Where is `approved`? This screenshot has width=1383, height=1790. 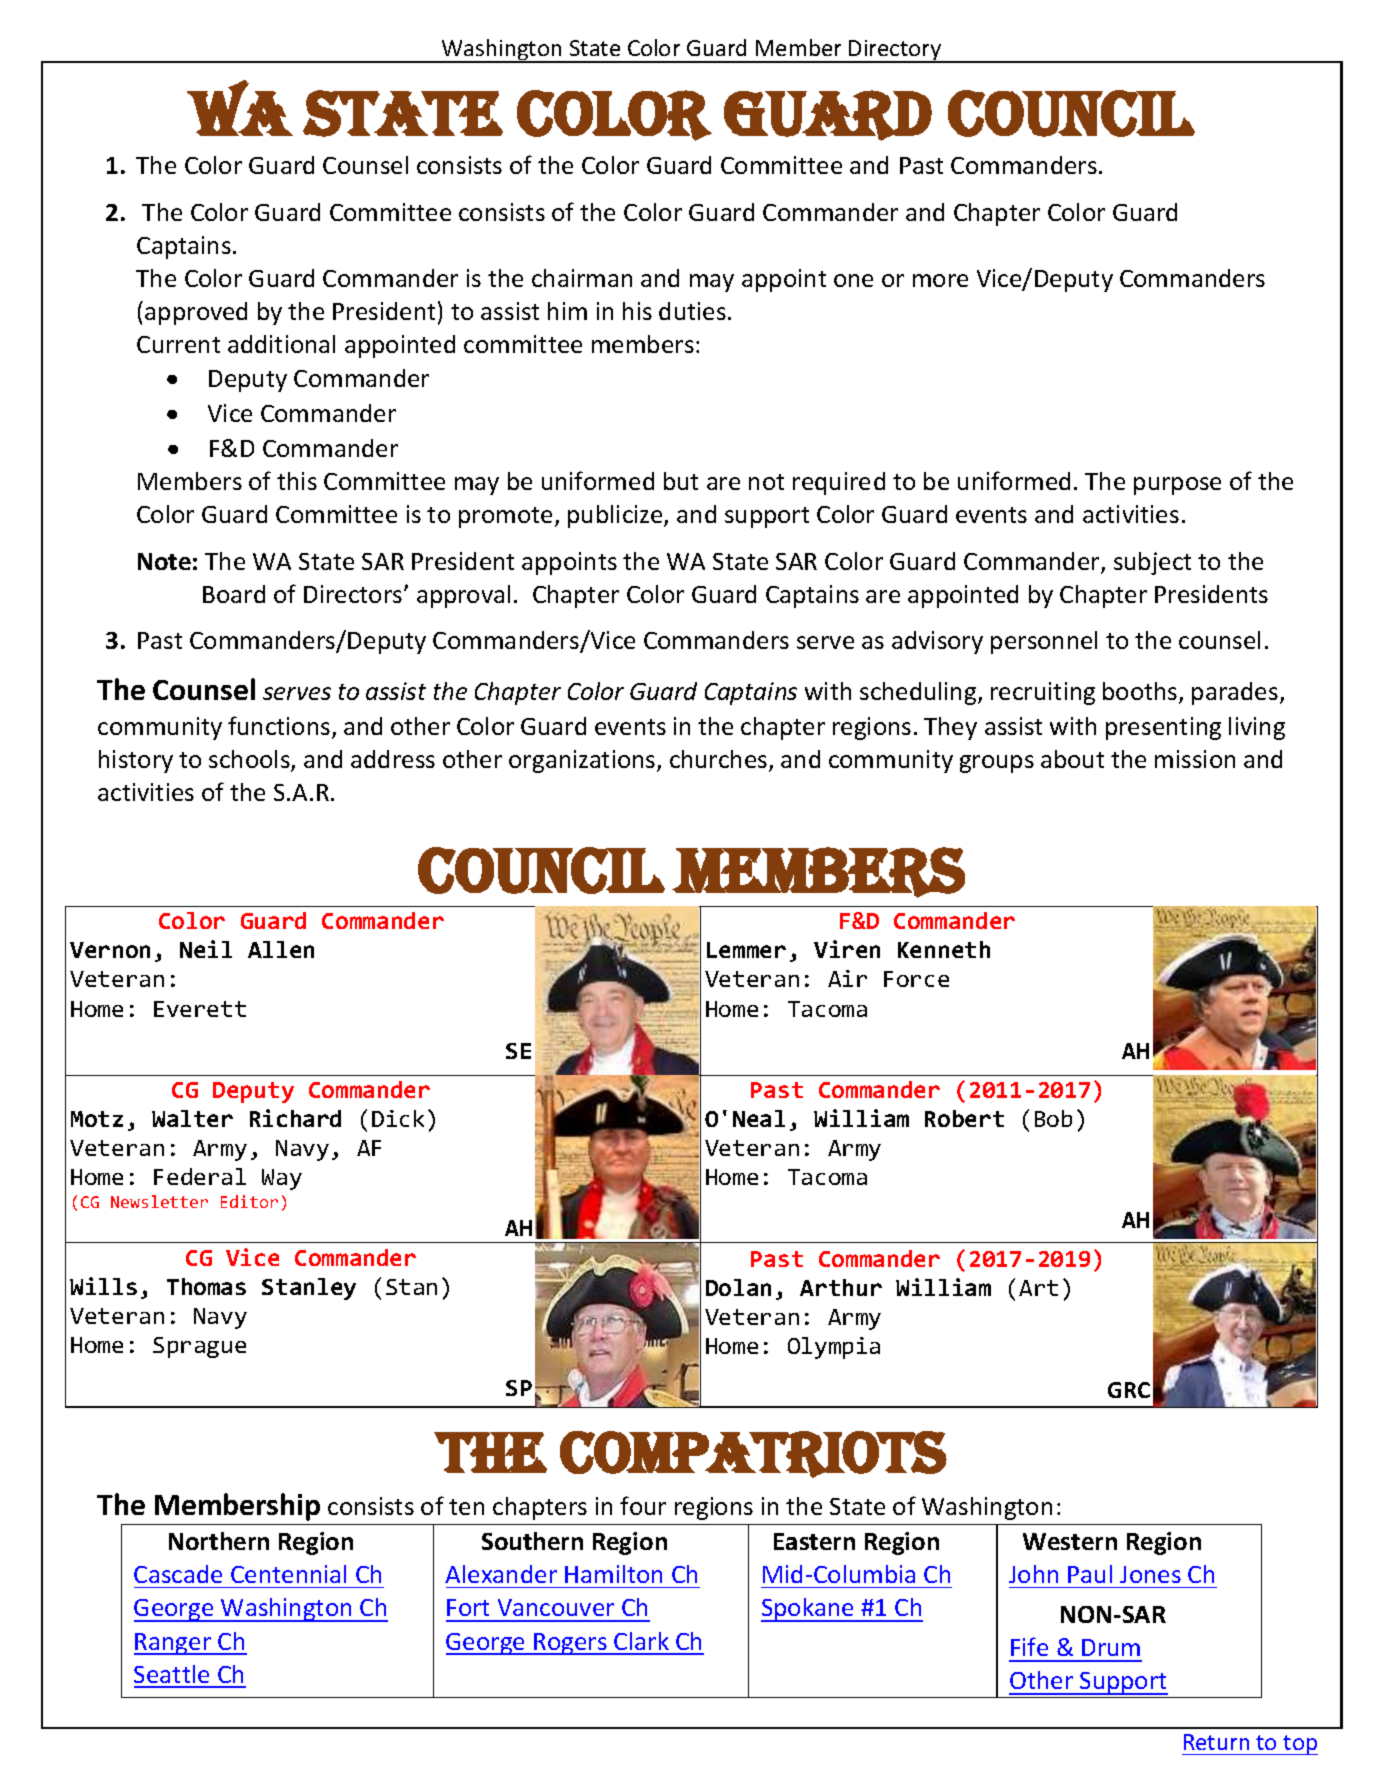
approved is located at coordinates (196, 313).
